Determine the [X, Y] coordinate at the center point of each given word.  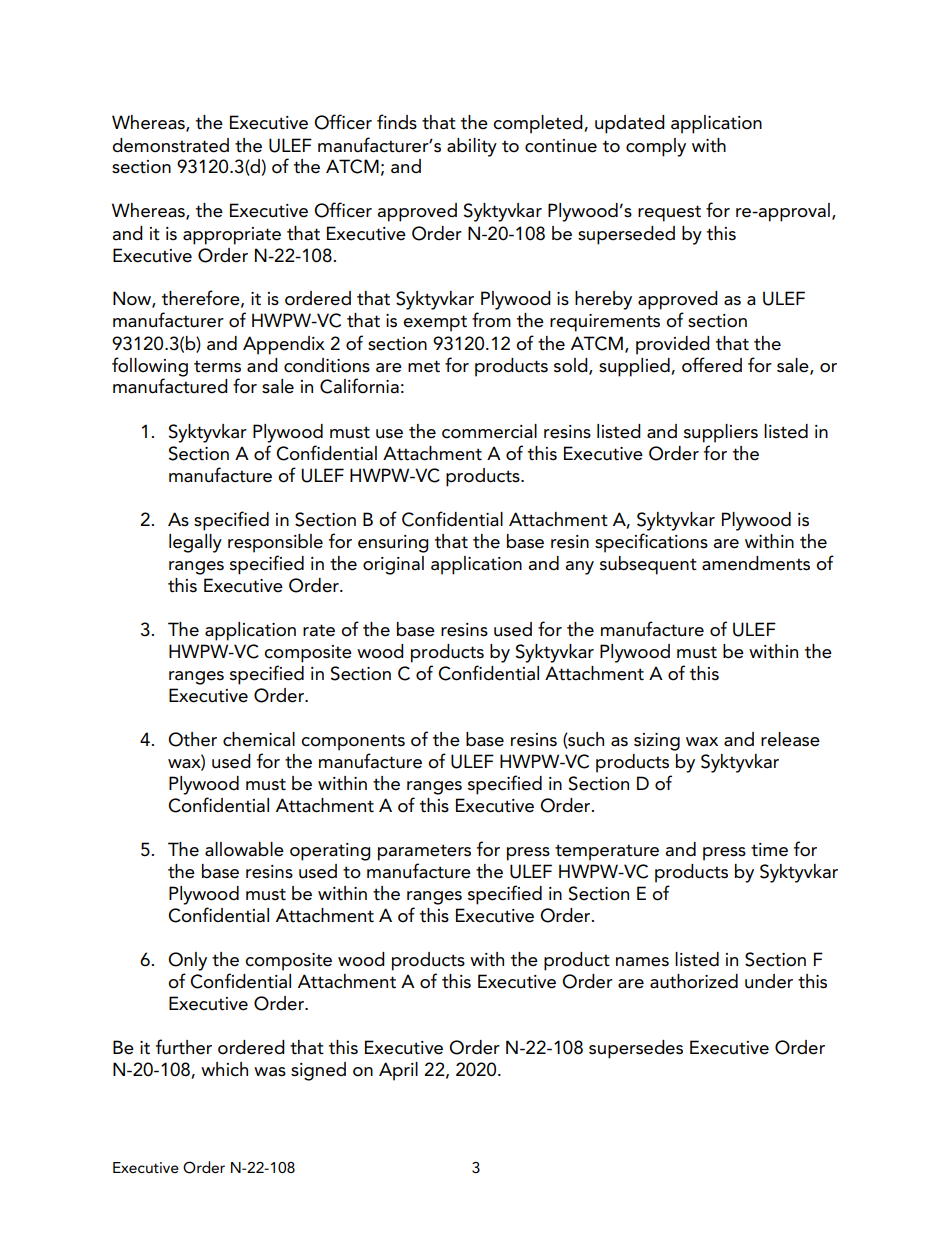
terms [217, 366]
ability [472, 147]
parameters [424, 852]
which [224, 1069]
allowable [244, 849]
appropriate [232, 236]
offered [712, 365]
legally [195, 543]
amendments [756, 563]
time [769, 850]
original [393, 565]
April [398, 1071]
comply [656, 147]
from [491, 320]
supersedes [636, 1049]
